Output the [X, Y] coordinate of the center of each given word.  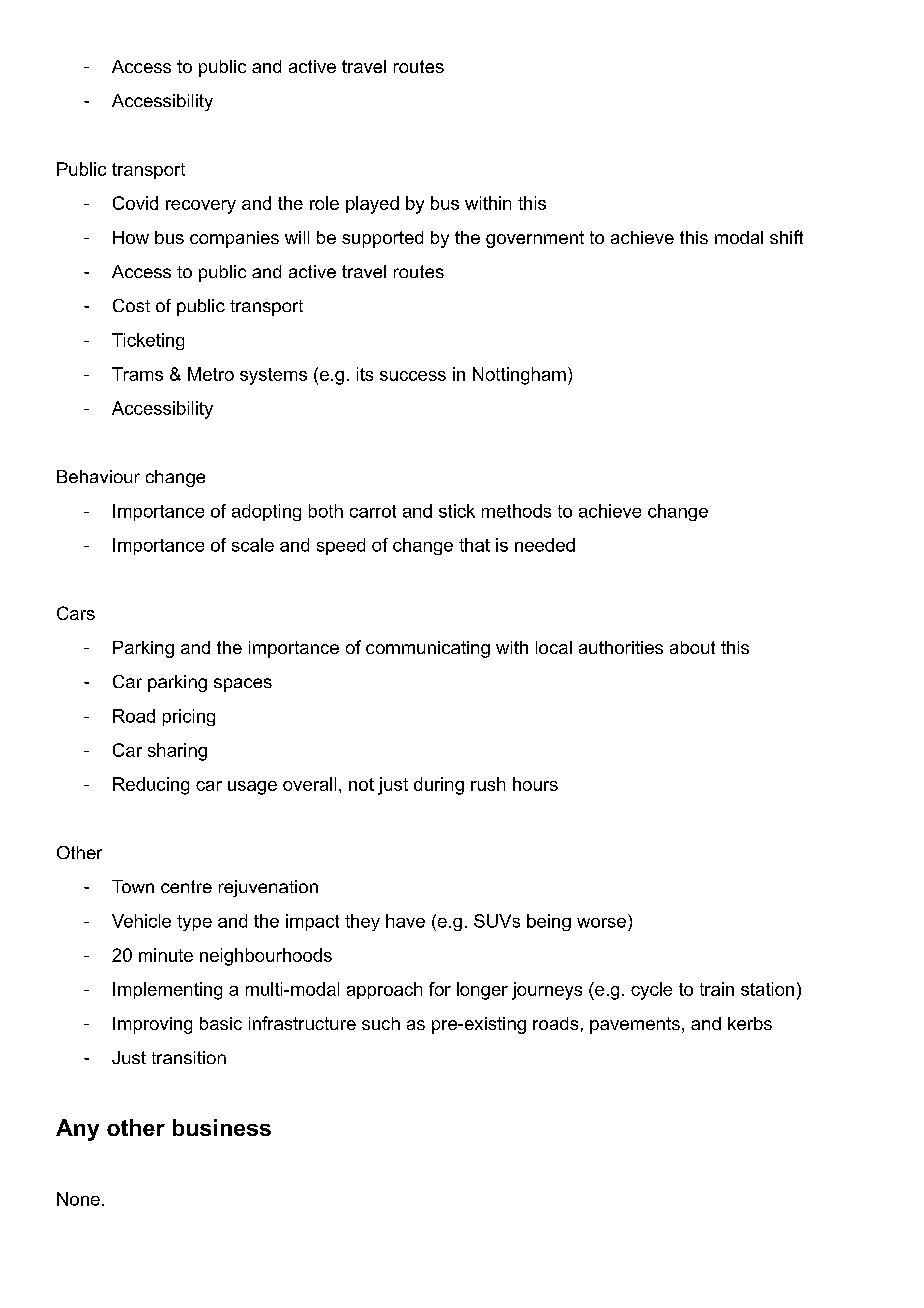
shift [786, 237]
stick [457, 511]
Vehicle [141, 921]
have [405, 921]
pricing [189, 717]
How [131, 237]
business [222, 1127]
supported [382, 239]
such [381, 1023]
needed [545, 545]
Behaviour [98, 476]
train [717, 989]
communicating [428, 649]
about [692, 647]
